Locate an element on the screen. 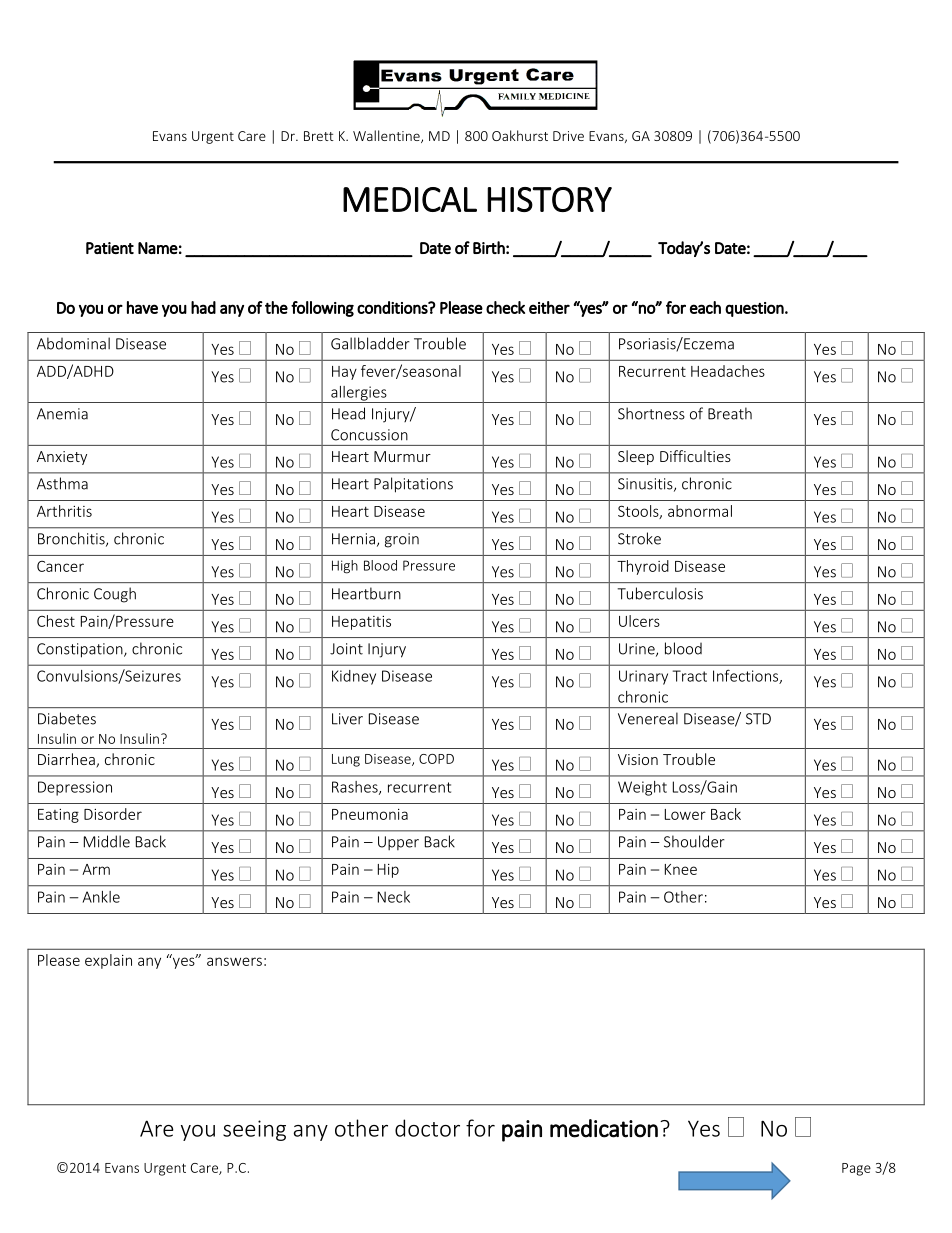 This screenshot has width=952, height=1233. MEDICAL is located at coordinates (410, 199).
